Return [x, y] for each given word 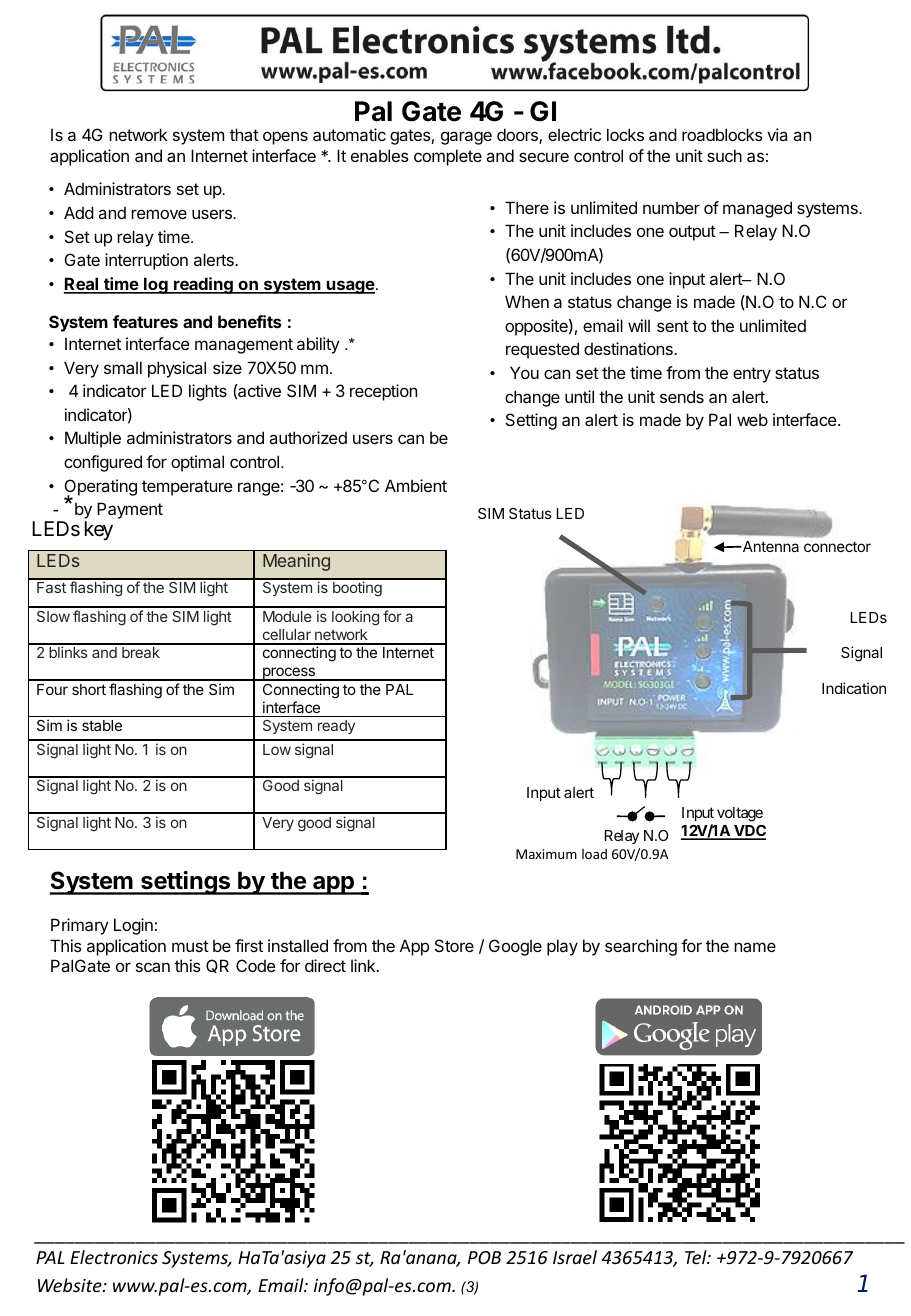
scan [153, 967]
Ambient [416, 485]
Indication [854, 688]
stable [102, 725]
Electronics [114, 1257]
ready [336, 727]
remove [159, 214]
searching [641, 947]
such [724, 155]
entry [752, 375]
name [755, 947]
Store [454, 945]
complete [448, 157]
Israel [575, 1257]
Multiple [93, 439]
